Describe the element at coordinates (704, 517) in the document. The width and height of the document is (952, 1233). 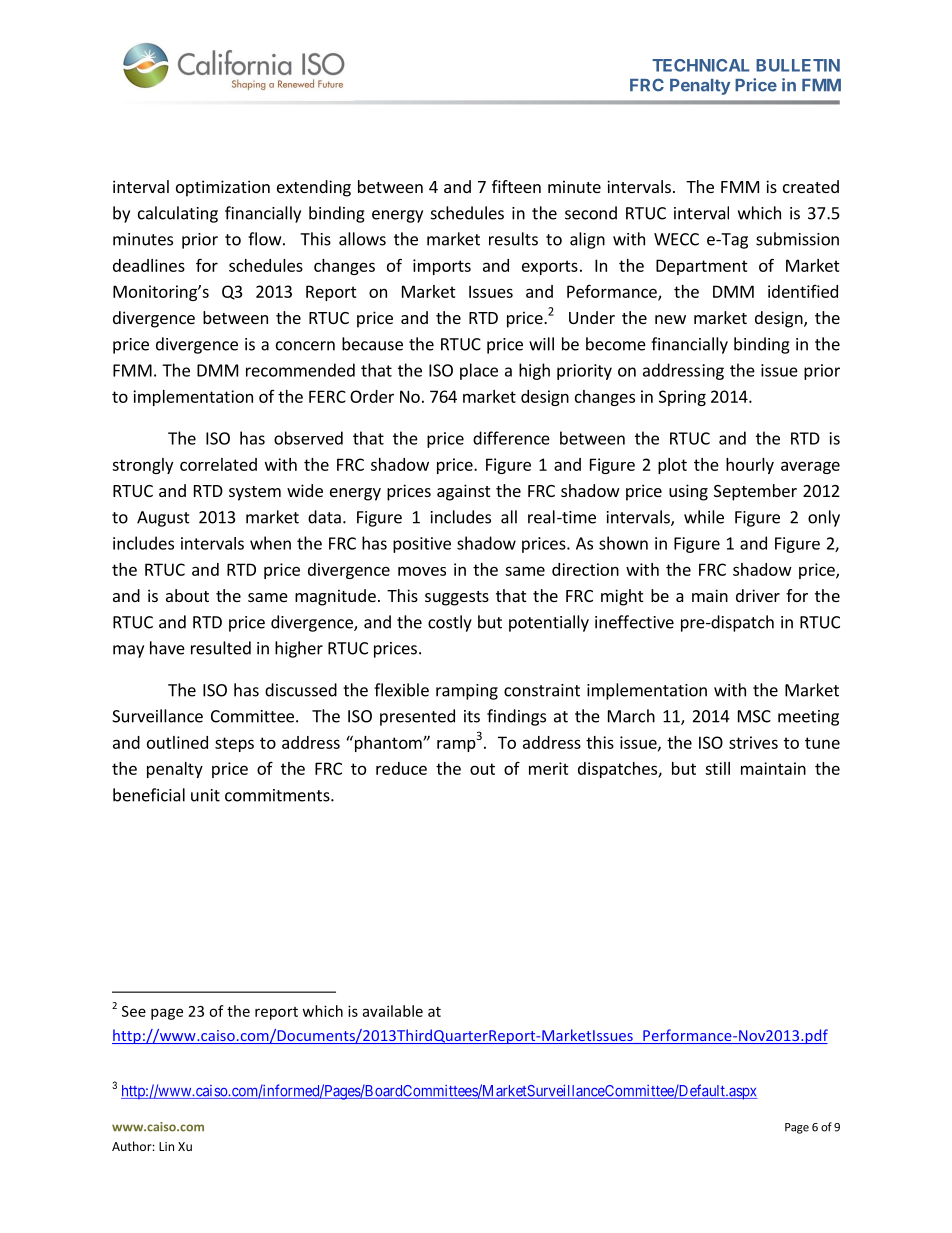
I see `while` at that location.
